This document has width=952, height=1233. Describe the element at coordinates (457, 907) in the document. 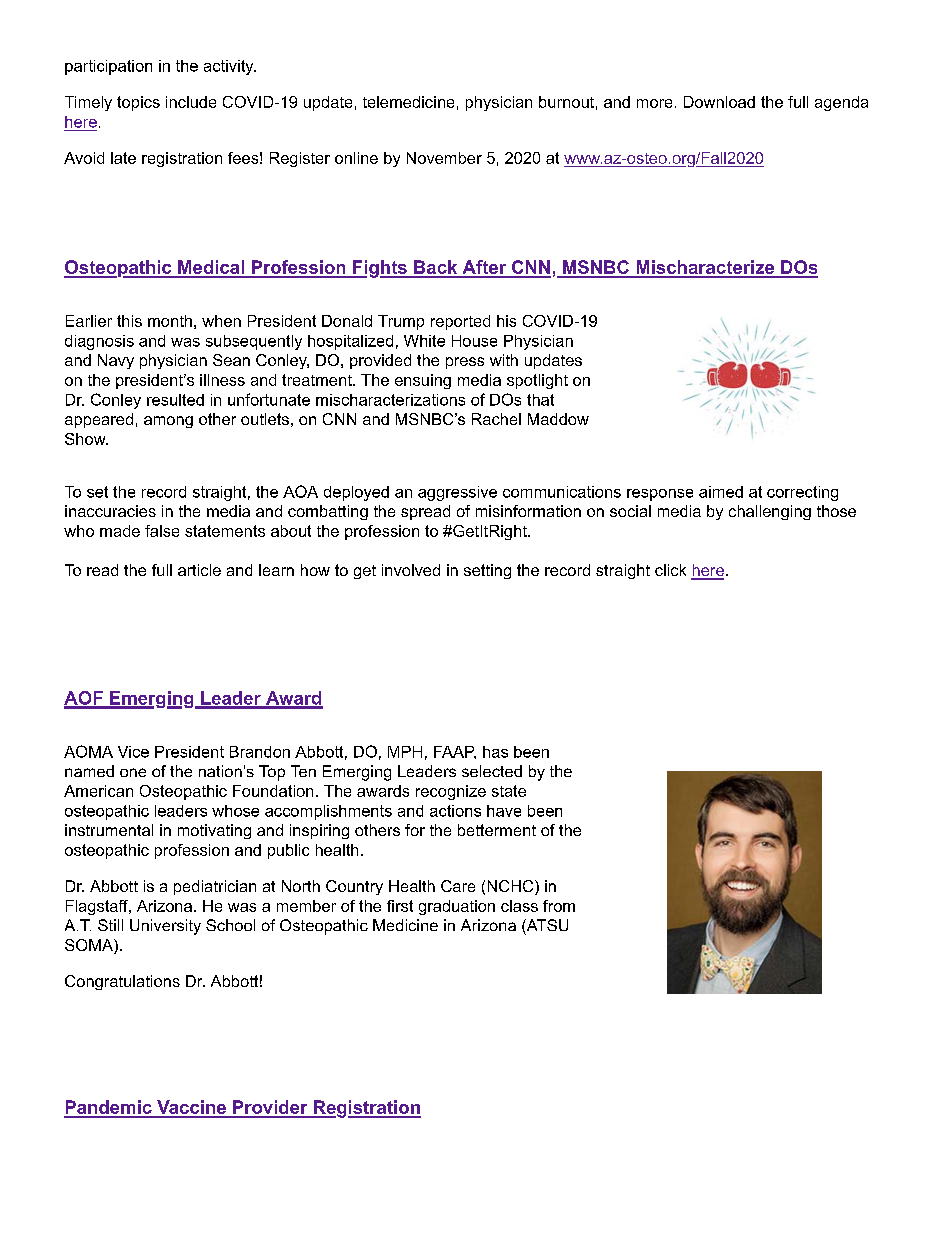

I see `graduation` at that location.
